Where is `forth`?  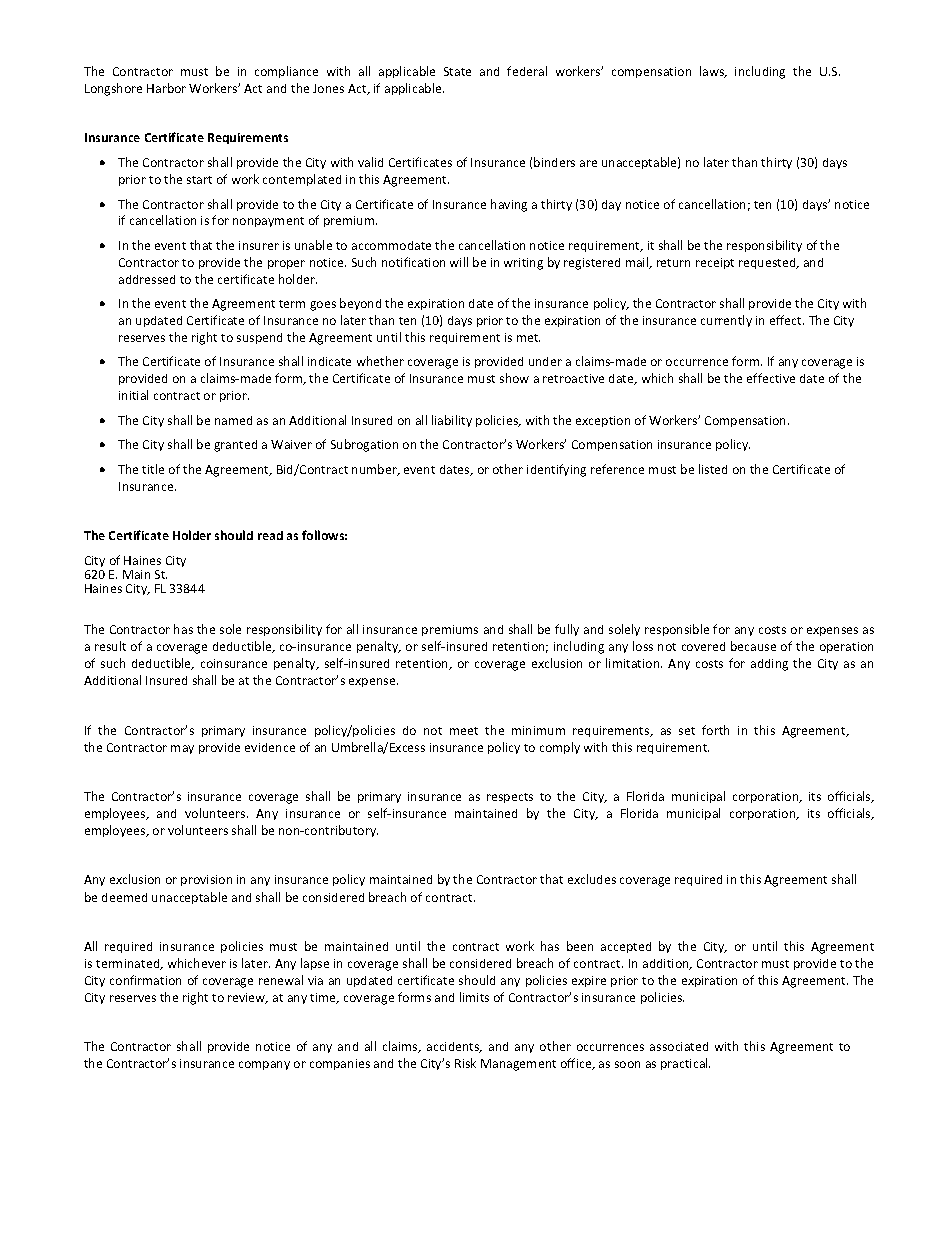
forth is located at coordinates (715, 730).
